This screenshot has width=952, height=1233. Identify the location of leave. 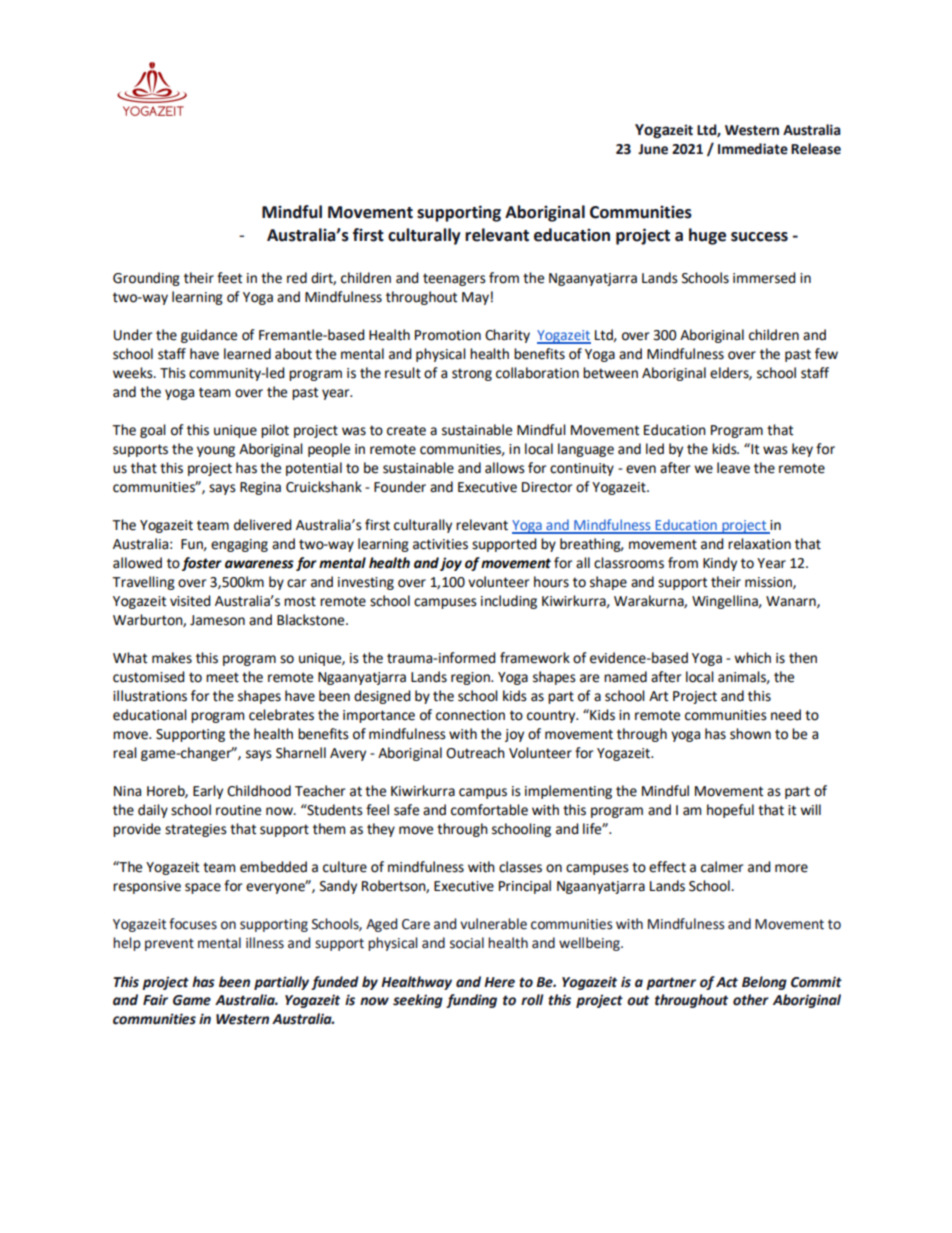
(733, 468).
